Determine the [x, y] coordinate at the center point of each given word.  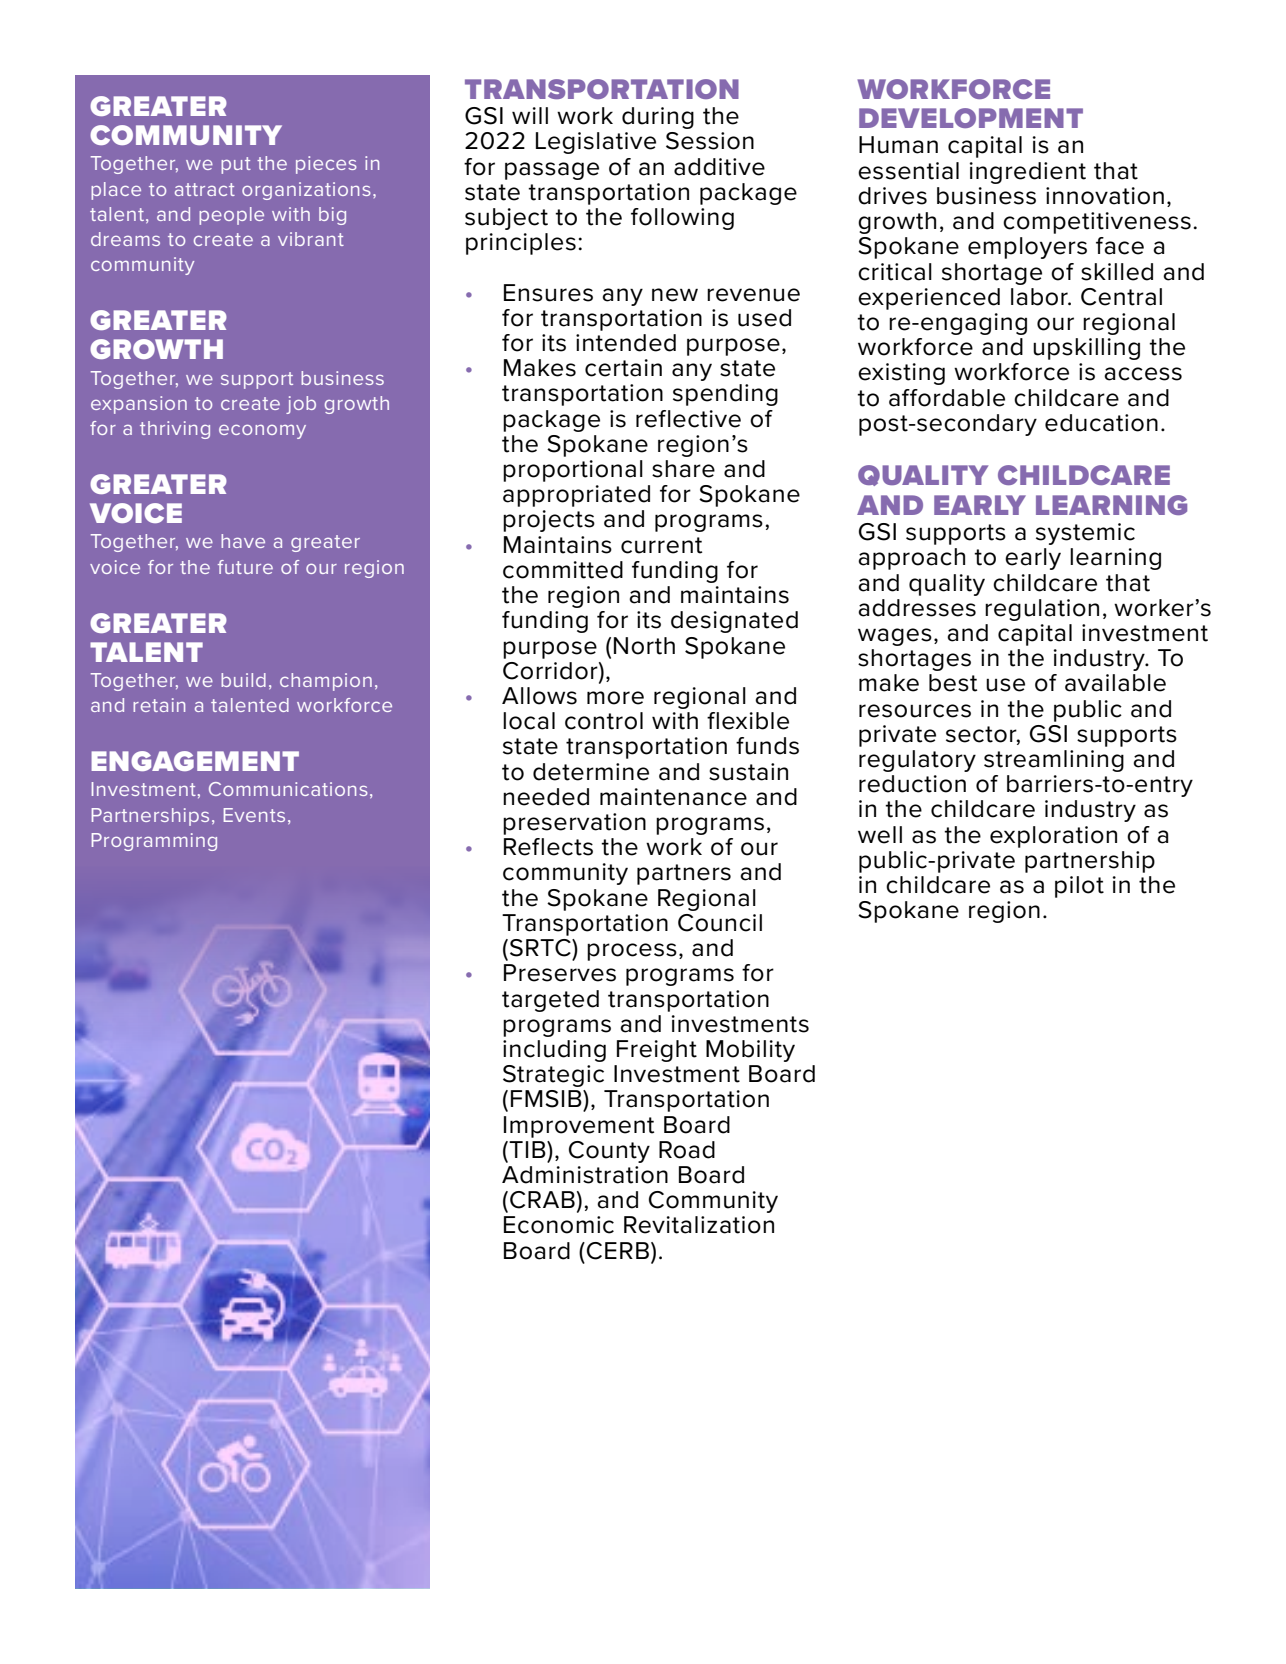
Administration [585, 1175]
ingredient [1028, 173]
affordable [947, 398]
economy [262, 432]
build [243, 680]
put [236, 165]
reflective [688, 419]
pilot [1079, 887]
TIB [528, 1149]
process [632, 952]
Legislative [596, 143]
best [953, 683]
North [644, 646]
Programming [154, 842]
